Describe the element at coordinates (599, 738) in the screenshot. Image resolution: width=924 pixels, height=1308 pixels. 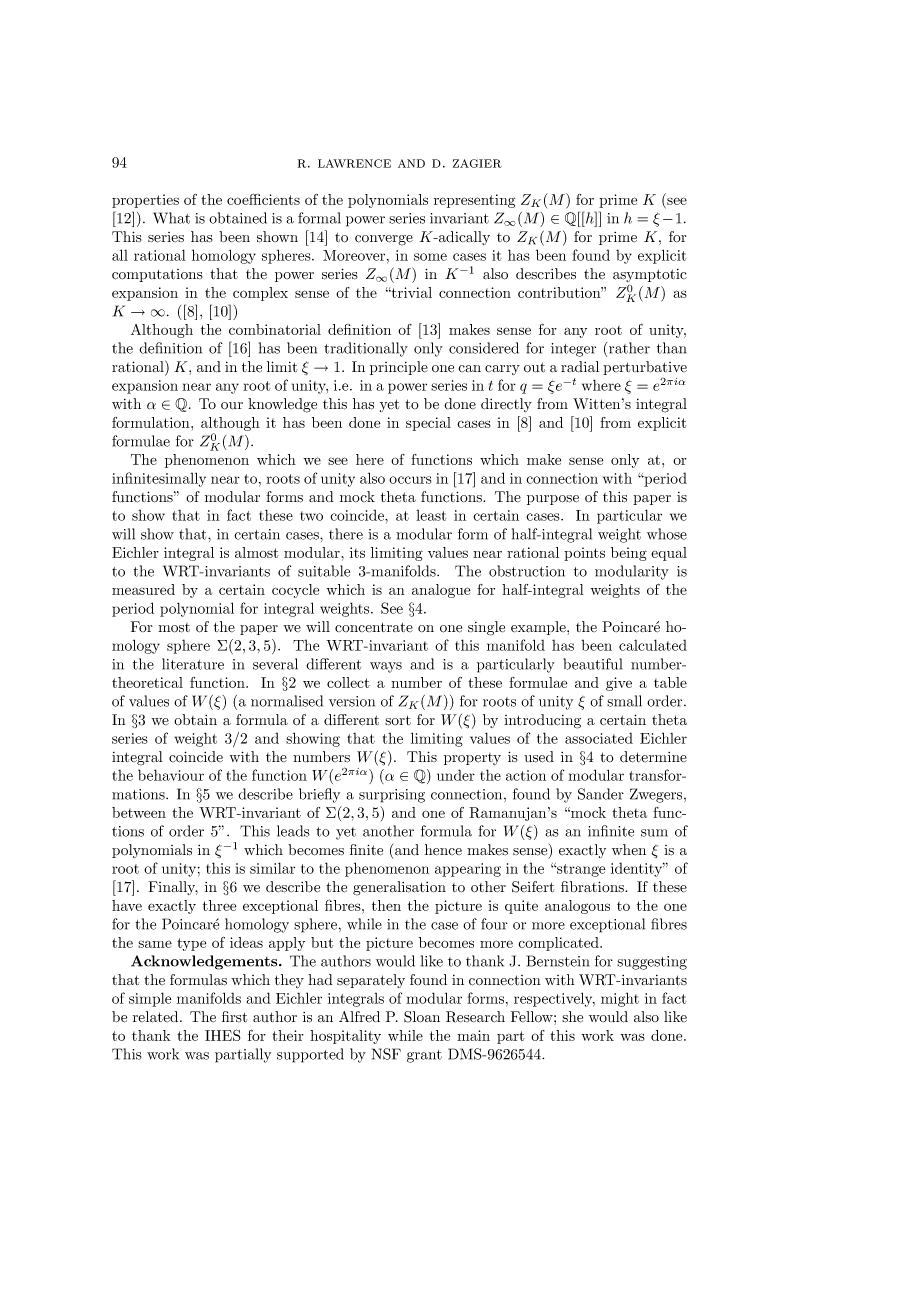
I see `associated` at that location.
